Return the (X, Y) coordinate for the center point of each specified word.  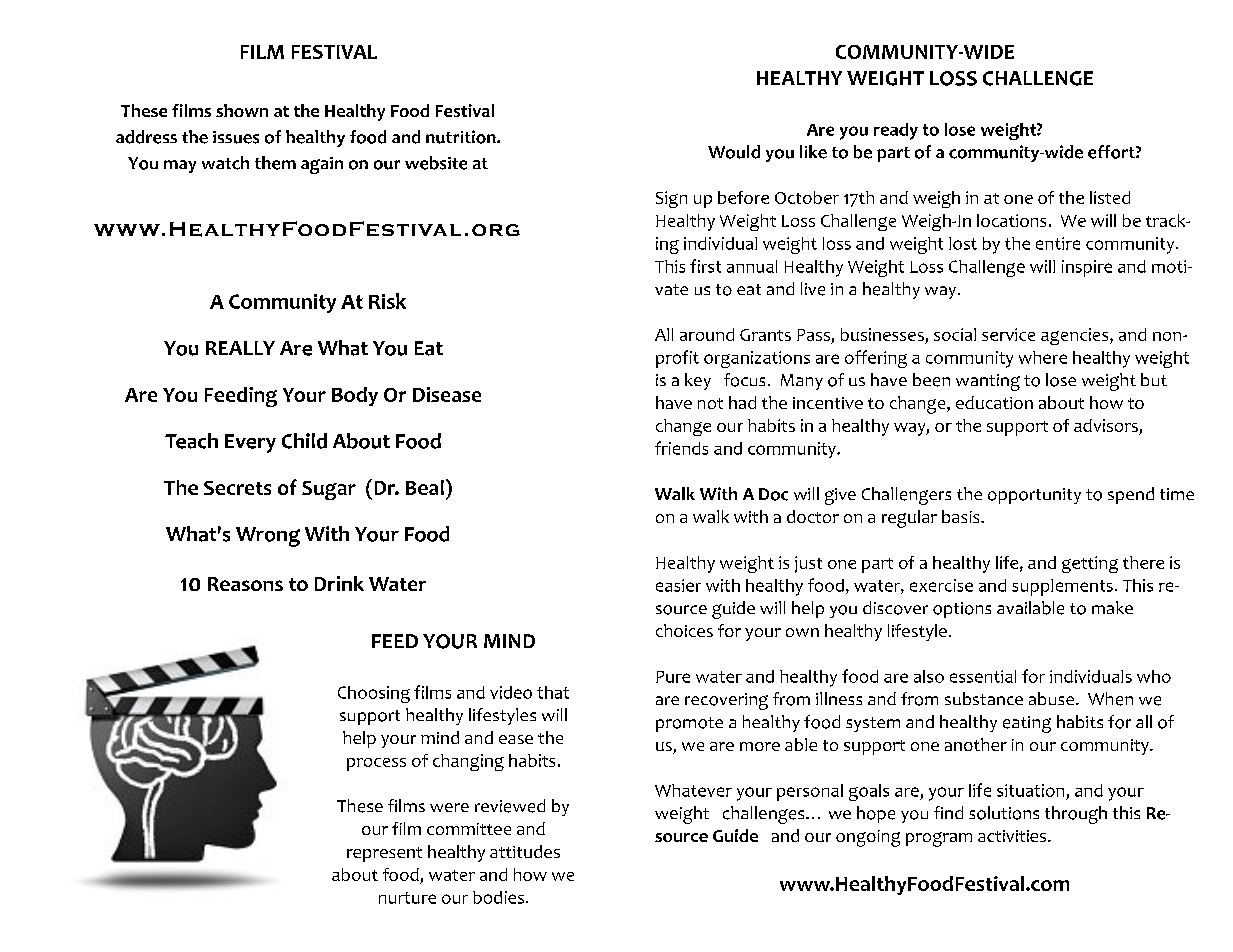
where (1043, 357)
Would (734, 152)
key (698, 381)
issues (236, 137)
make (1112, 607)
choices (684, 630)
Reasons (245, 584)
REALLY (240, 348)
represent (384, 854)
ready (896, 131)
